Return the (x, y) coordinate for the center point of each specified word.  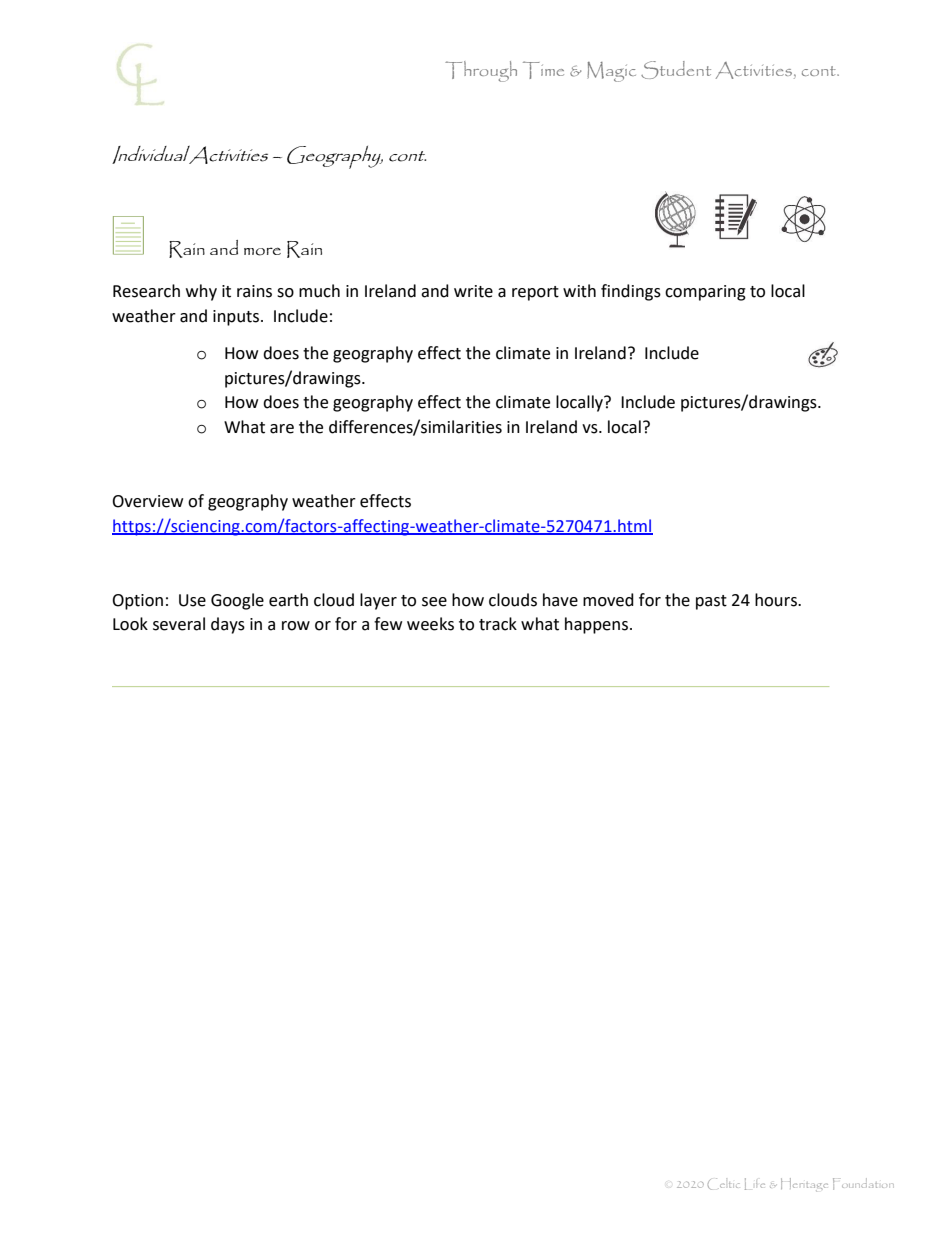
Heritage (804, 1185)
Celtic (724, 1184)
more (262, 251)
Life (755, 1184)
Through (481, 71)
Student (676, 70)
